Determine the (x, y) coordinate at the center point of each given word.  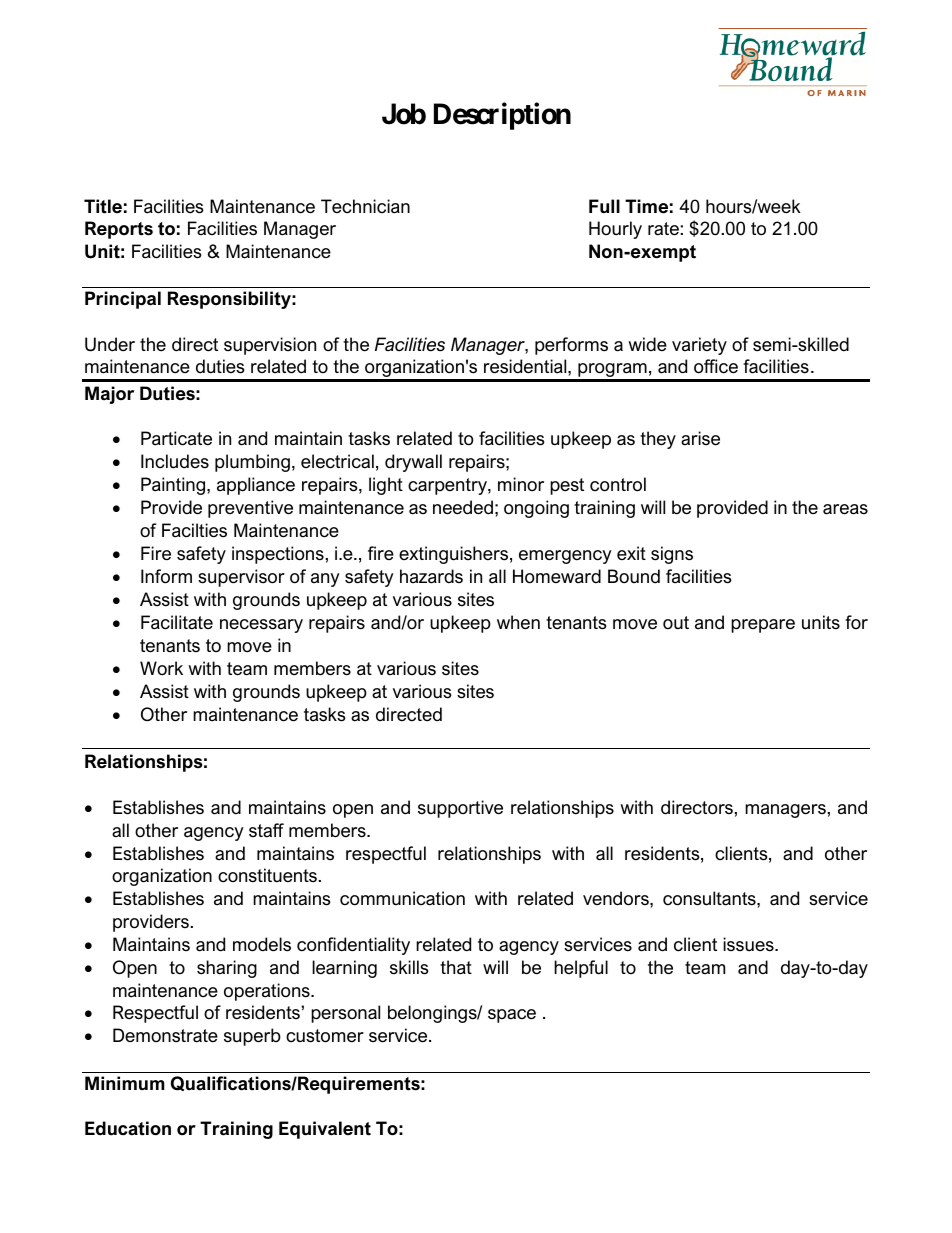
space (512, 1016)
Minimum (124, 1083)
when (518, 622)
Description (502, 116)
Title (103, 206)
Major (109, 395)
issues (749, 944)
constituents (267, 875)
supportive (460, 809)
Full (604, 206)
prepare (763, 626)
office (716, 366)
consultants (710, 898)
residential (526, 366)
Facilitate (177, 622)
